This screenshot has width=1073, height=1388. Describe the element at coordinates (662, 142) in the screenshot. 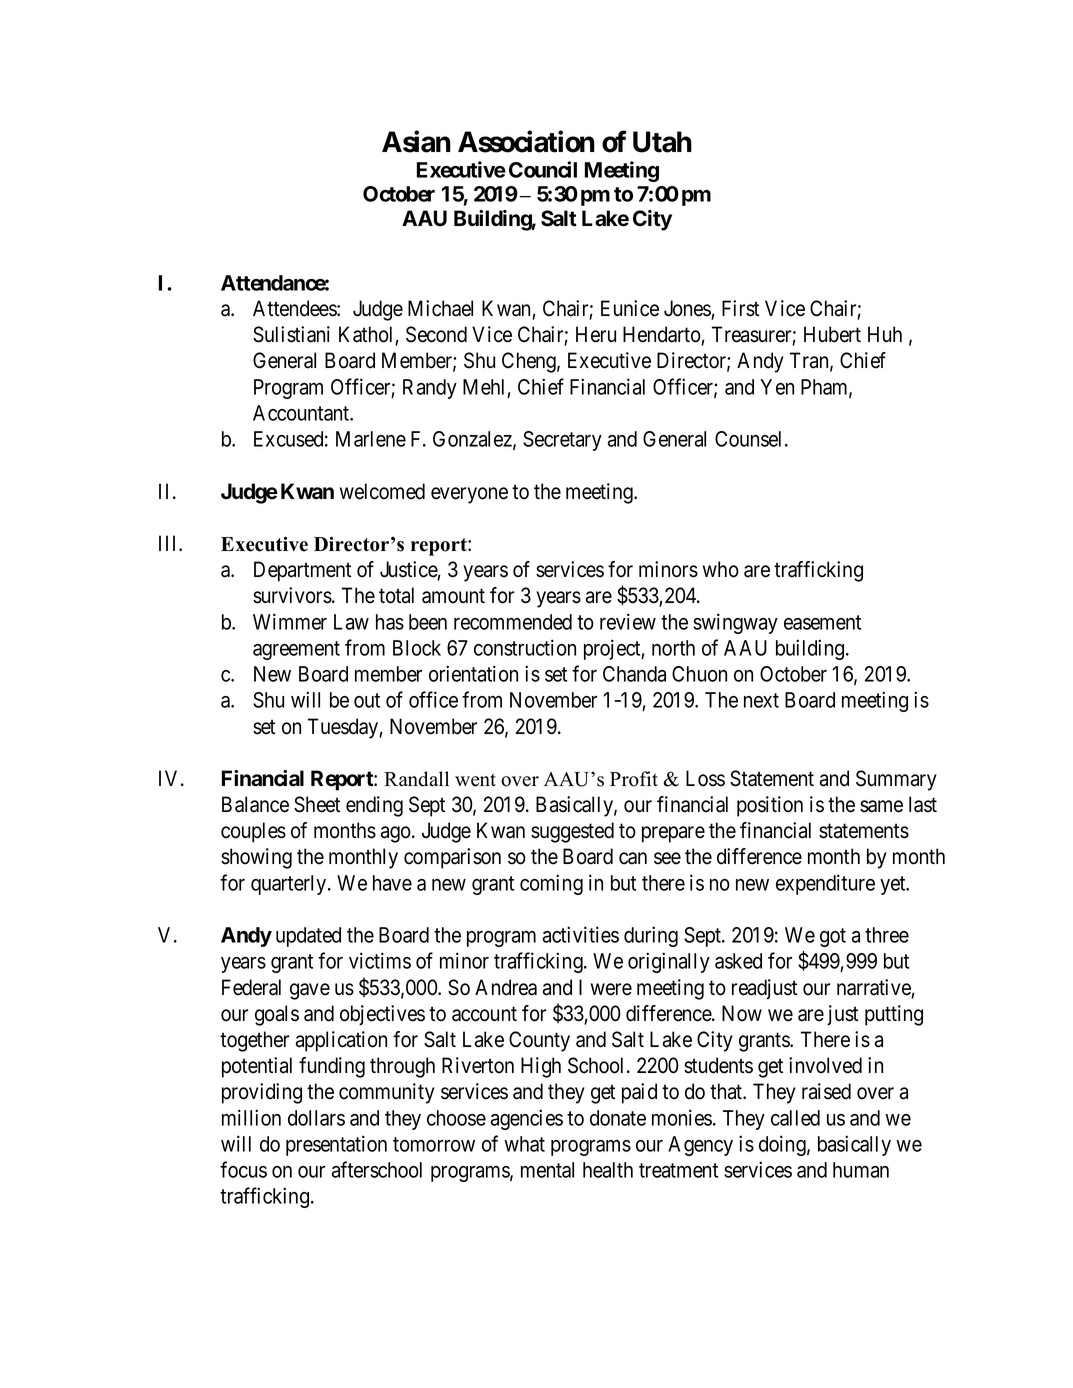

I see `Utah` at that location.
